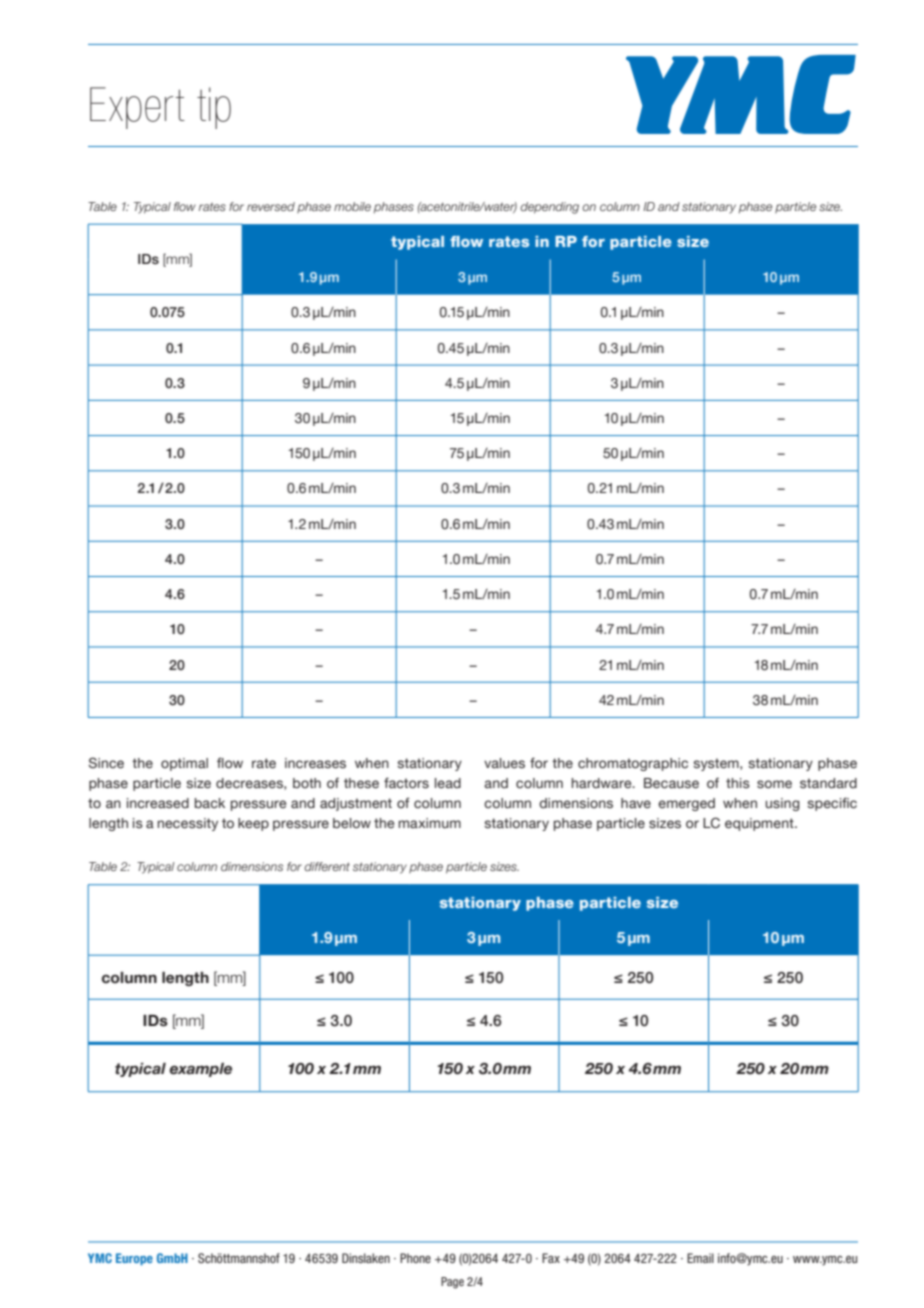 The width and height of the image is (924, 1308). I want to click on tip, so click(214, 108).
